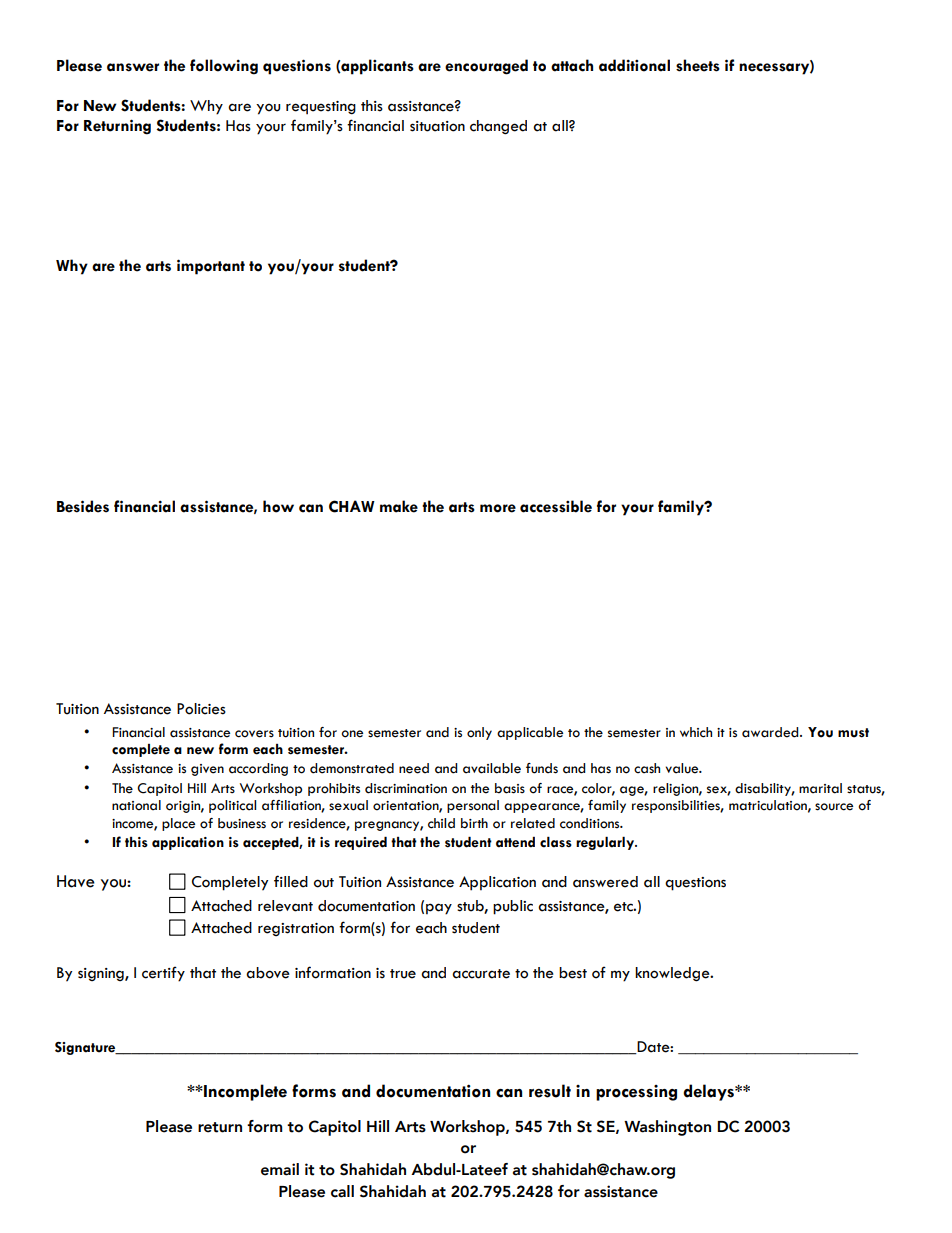 This screenshot has width=952, height=1233. I want to click on place, so click(178, 824).
